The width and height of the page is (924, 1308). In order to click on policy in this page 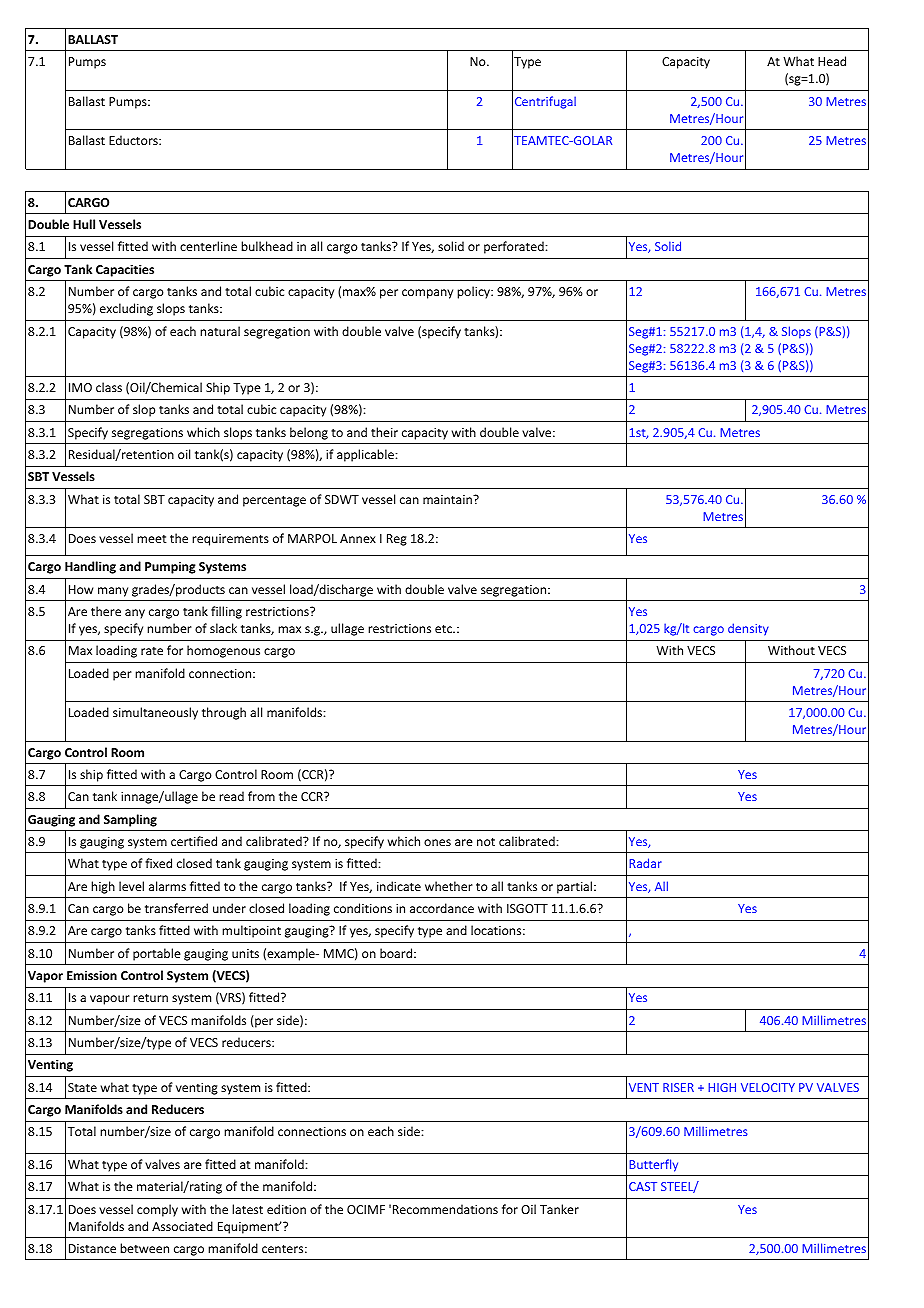, I will do `click(474, 292)`.
